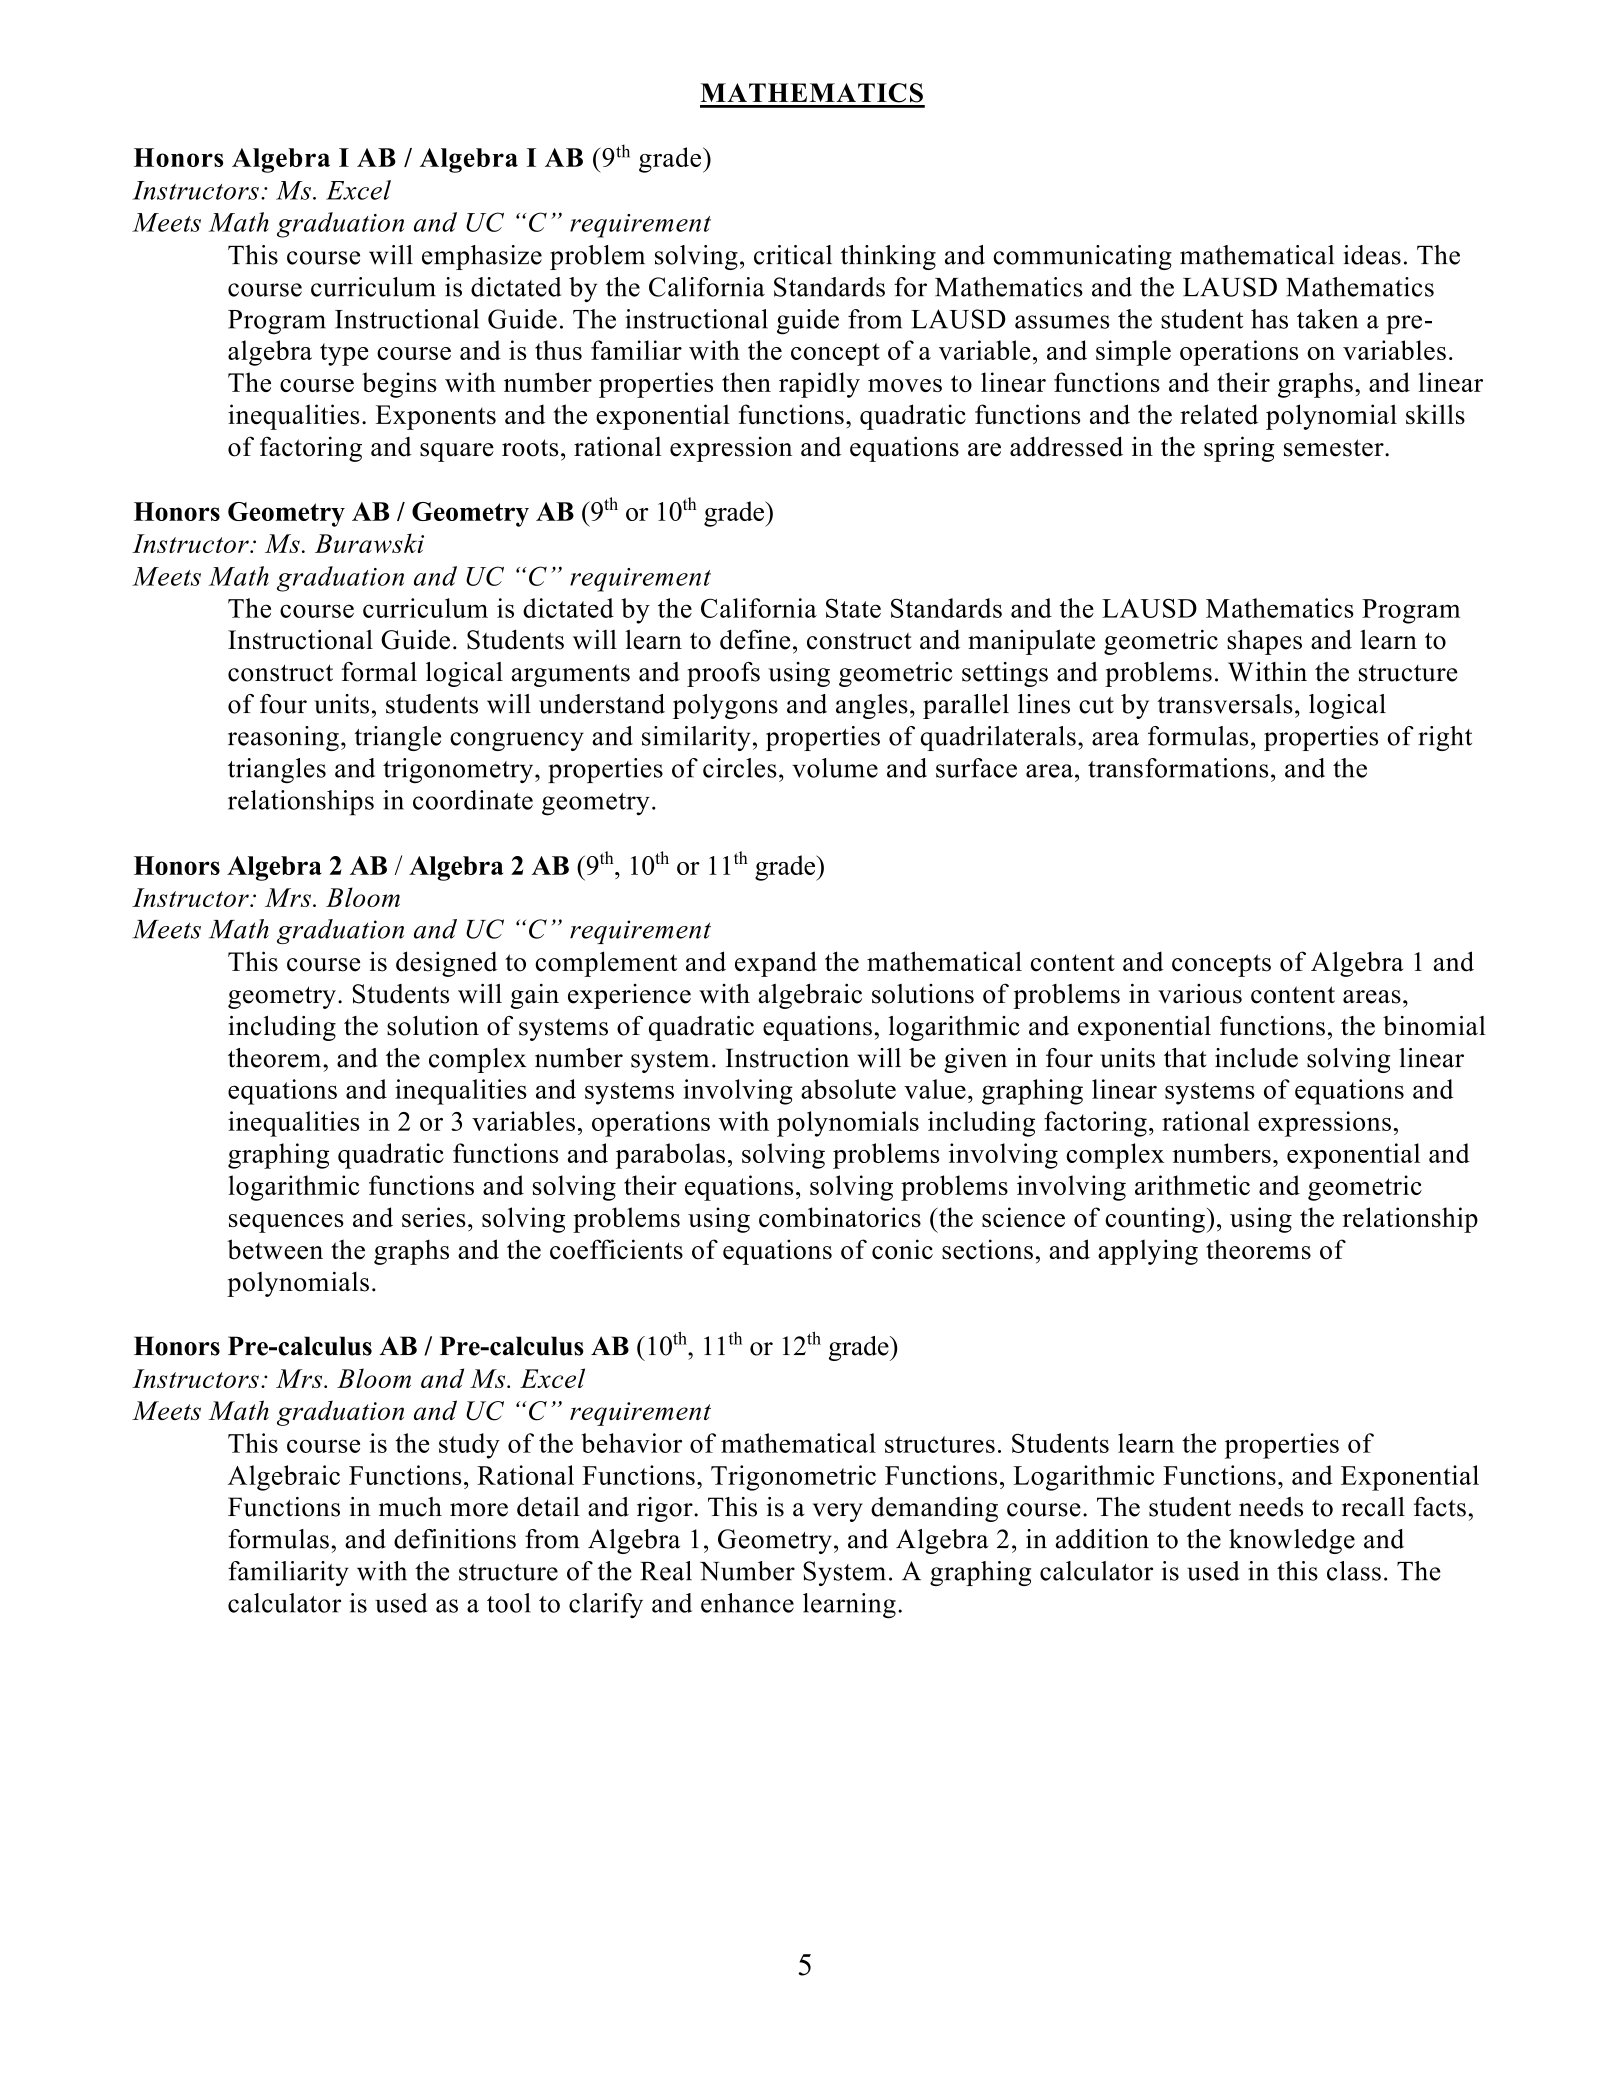 The height and width of the screenshot is (2075, 1604). I want to click on conic, so click(902, 1249).
